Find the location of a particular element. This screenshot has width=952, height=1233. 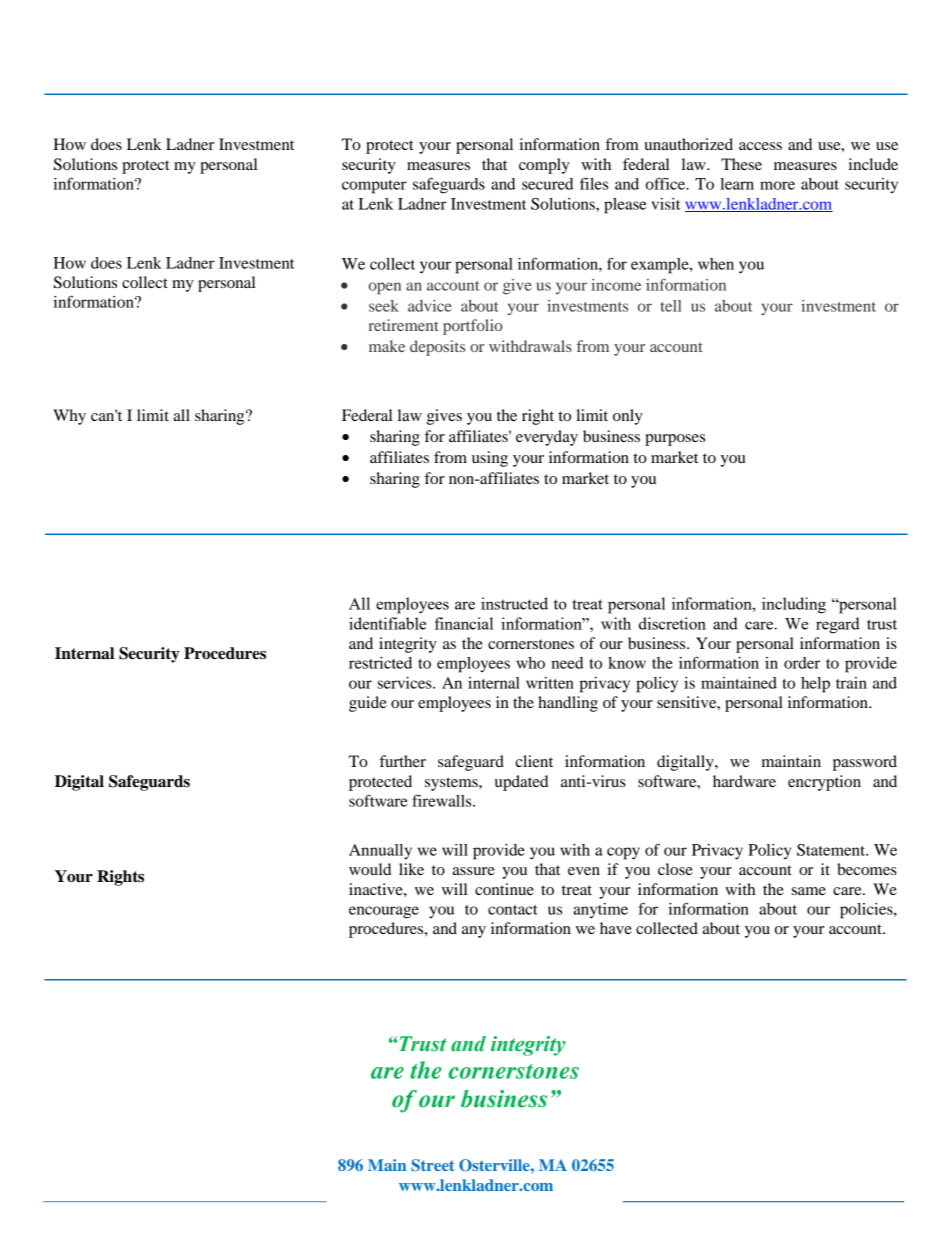

purposes is located at coordinates (675, 440).
